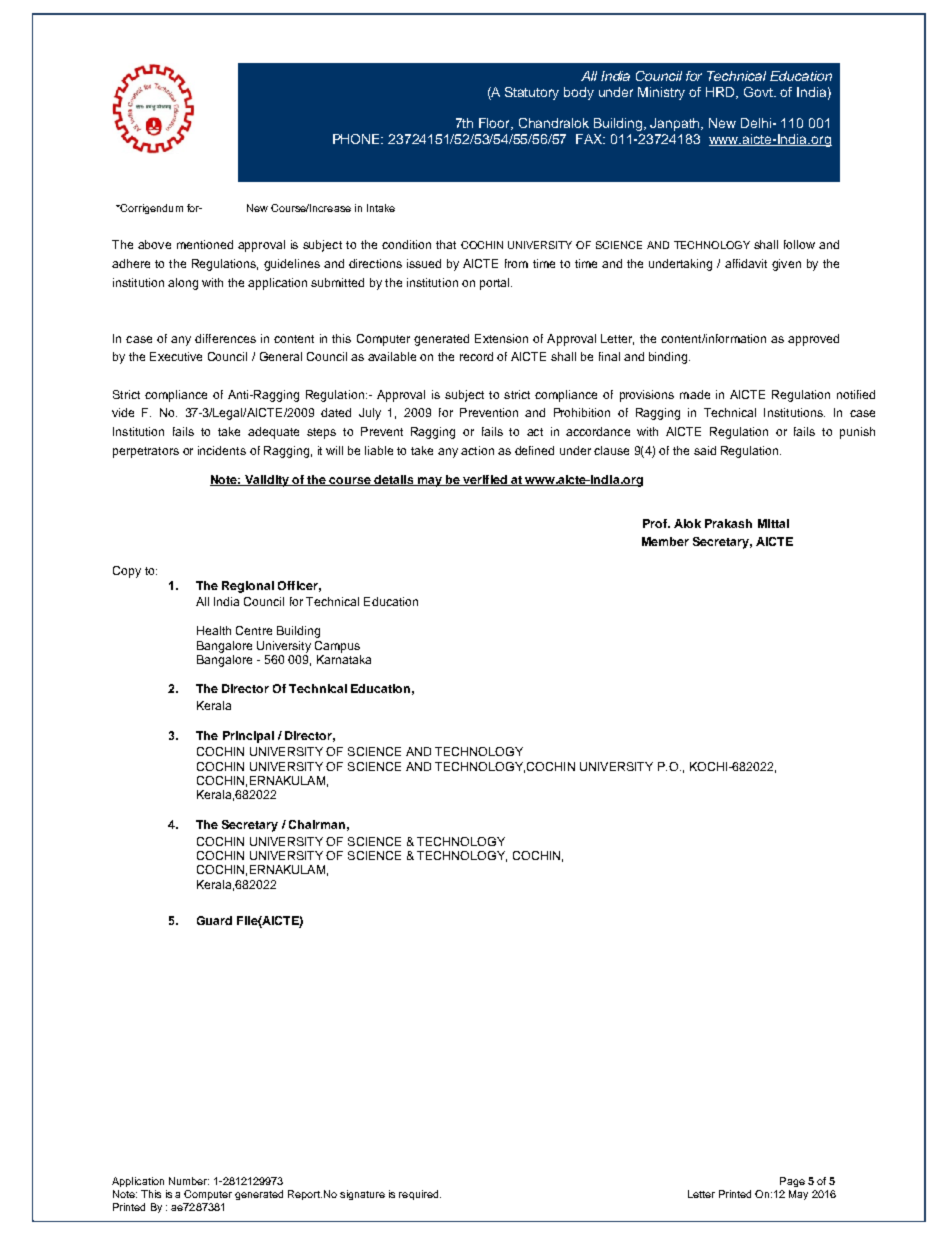 Image resolution: width=952 pixels, height=1233 pixels. Describe the element at coordinates (362, 1195) in the screenshot. I see `signature` at that location.
